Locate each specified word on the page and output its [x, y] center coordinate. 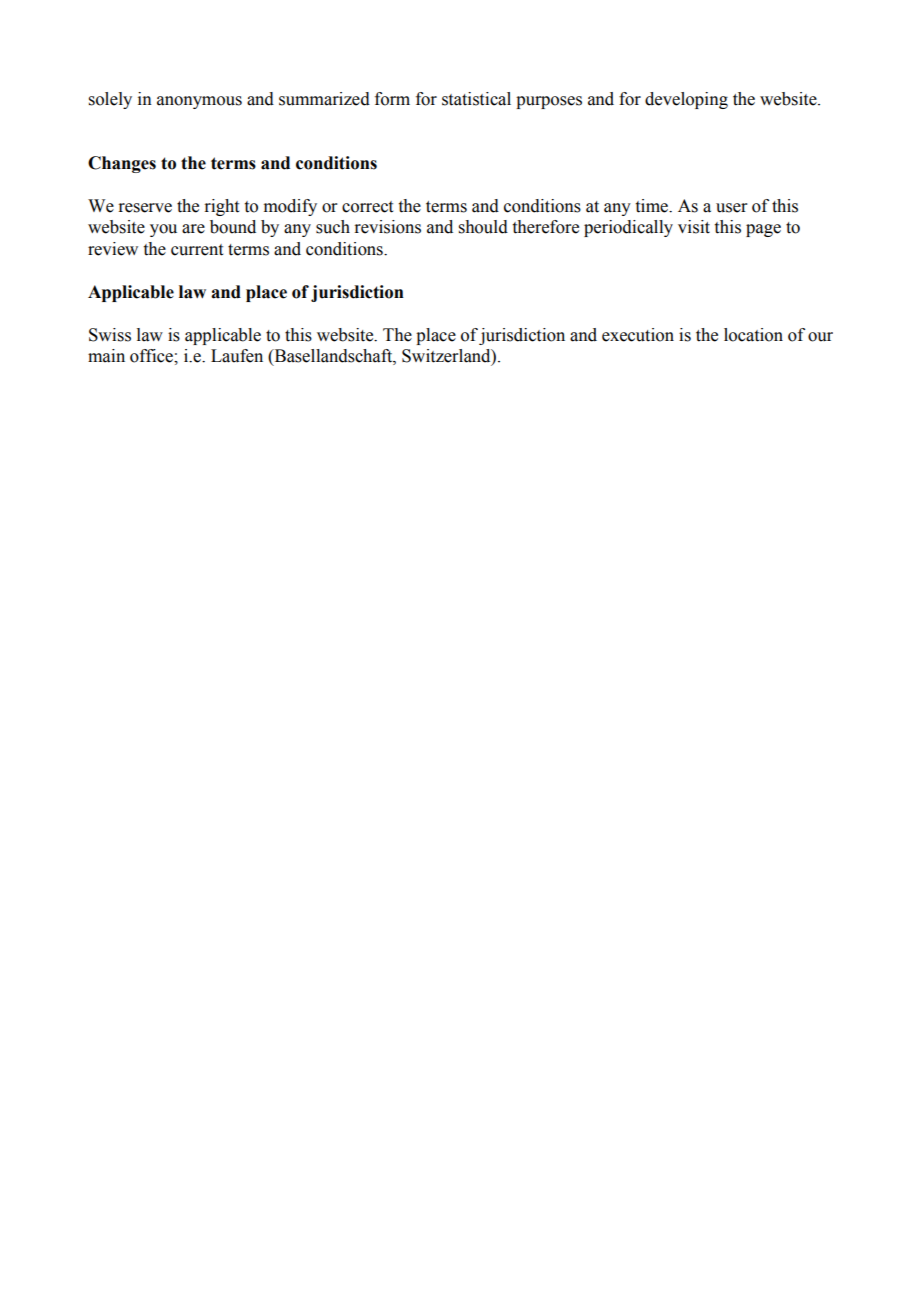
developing [686, 100]
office [152, 356]
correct [367, 207]
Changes [122, 164]
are [193, 229]
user [732, 208]
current [197, 250]
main [106, 356]
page [763, 230]
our [820, 337]
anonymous [199, 102]
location [753, 335]
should [483, 227]
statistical [476, 99]
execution [638, 335]
